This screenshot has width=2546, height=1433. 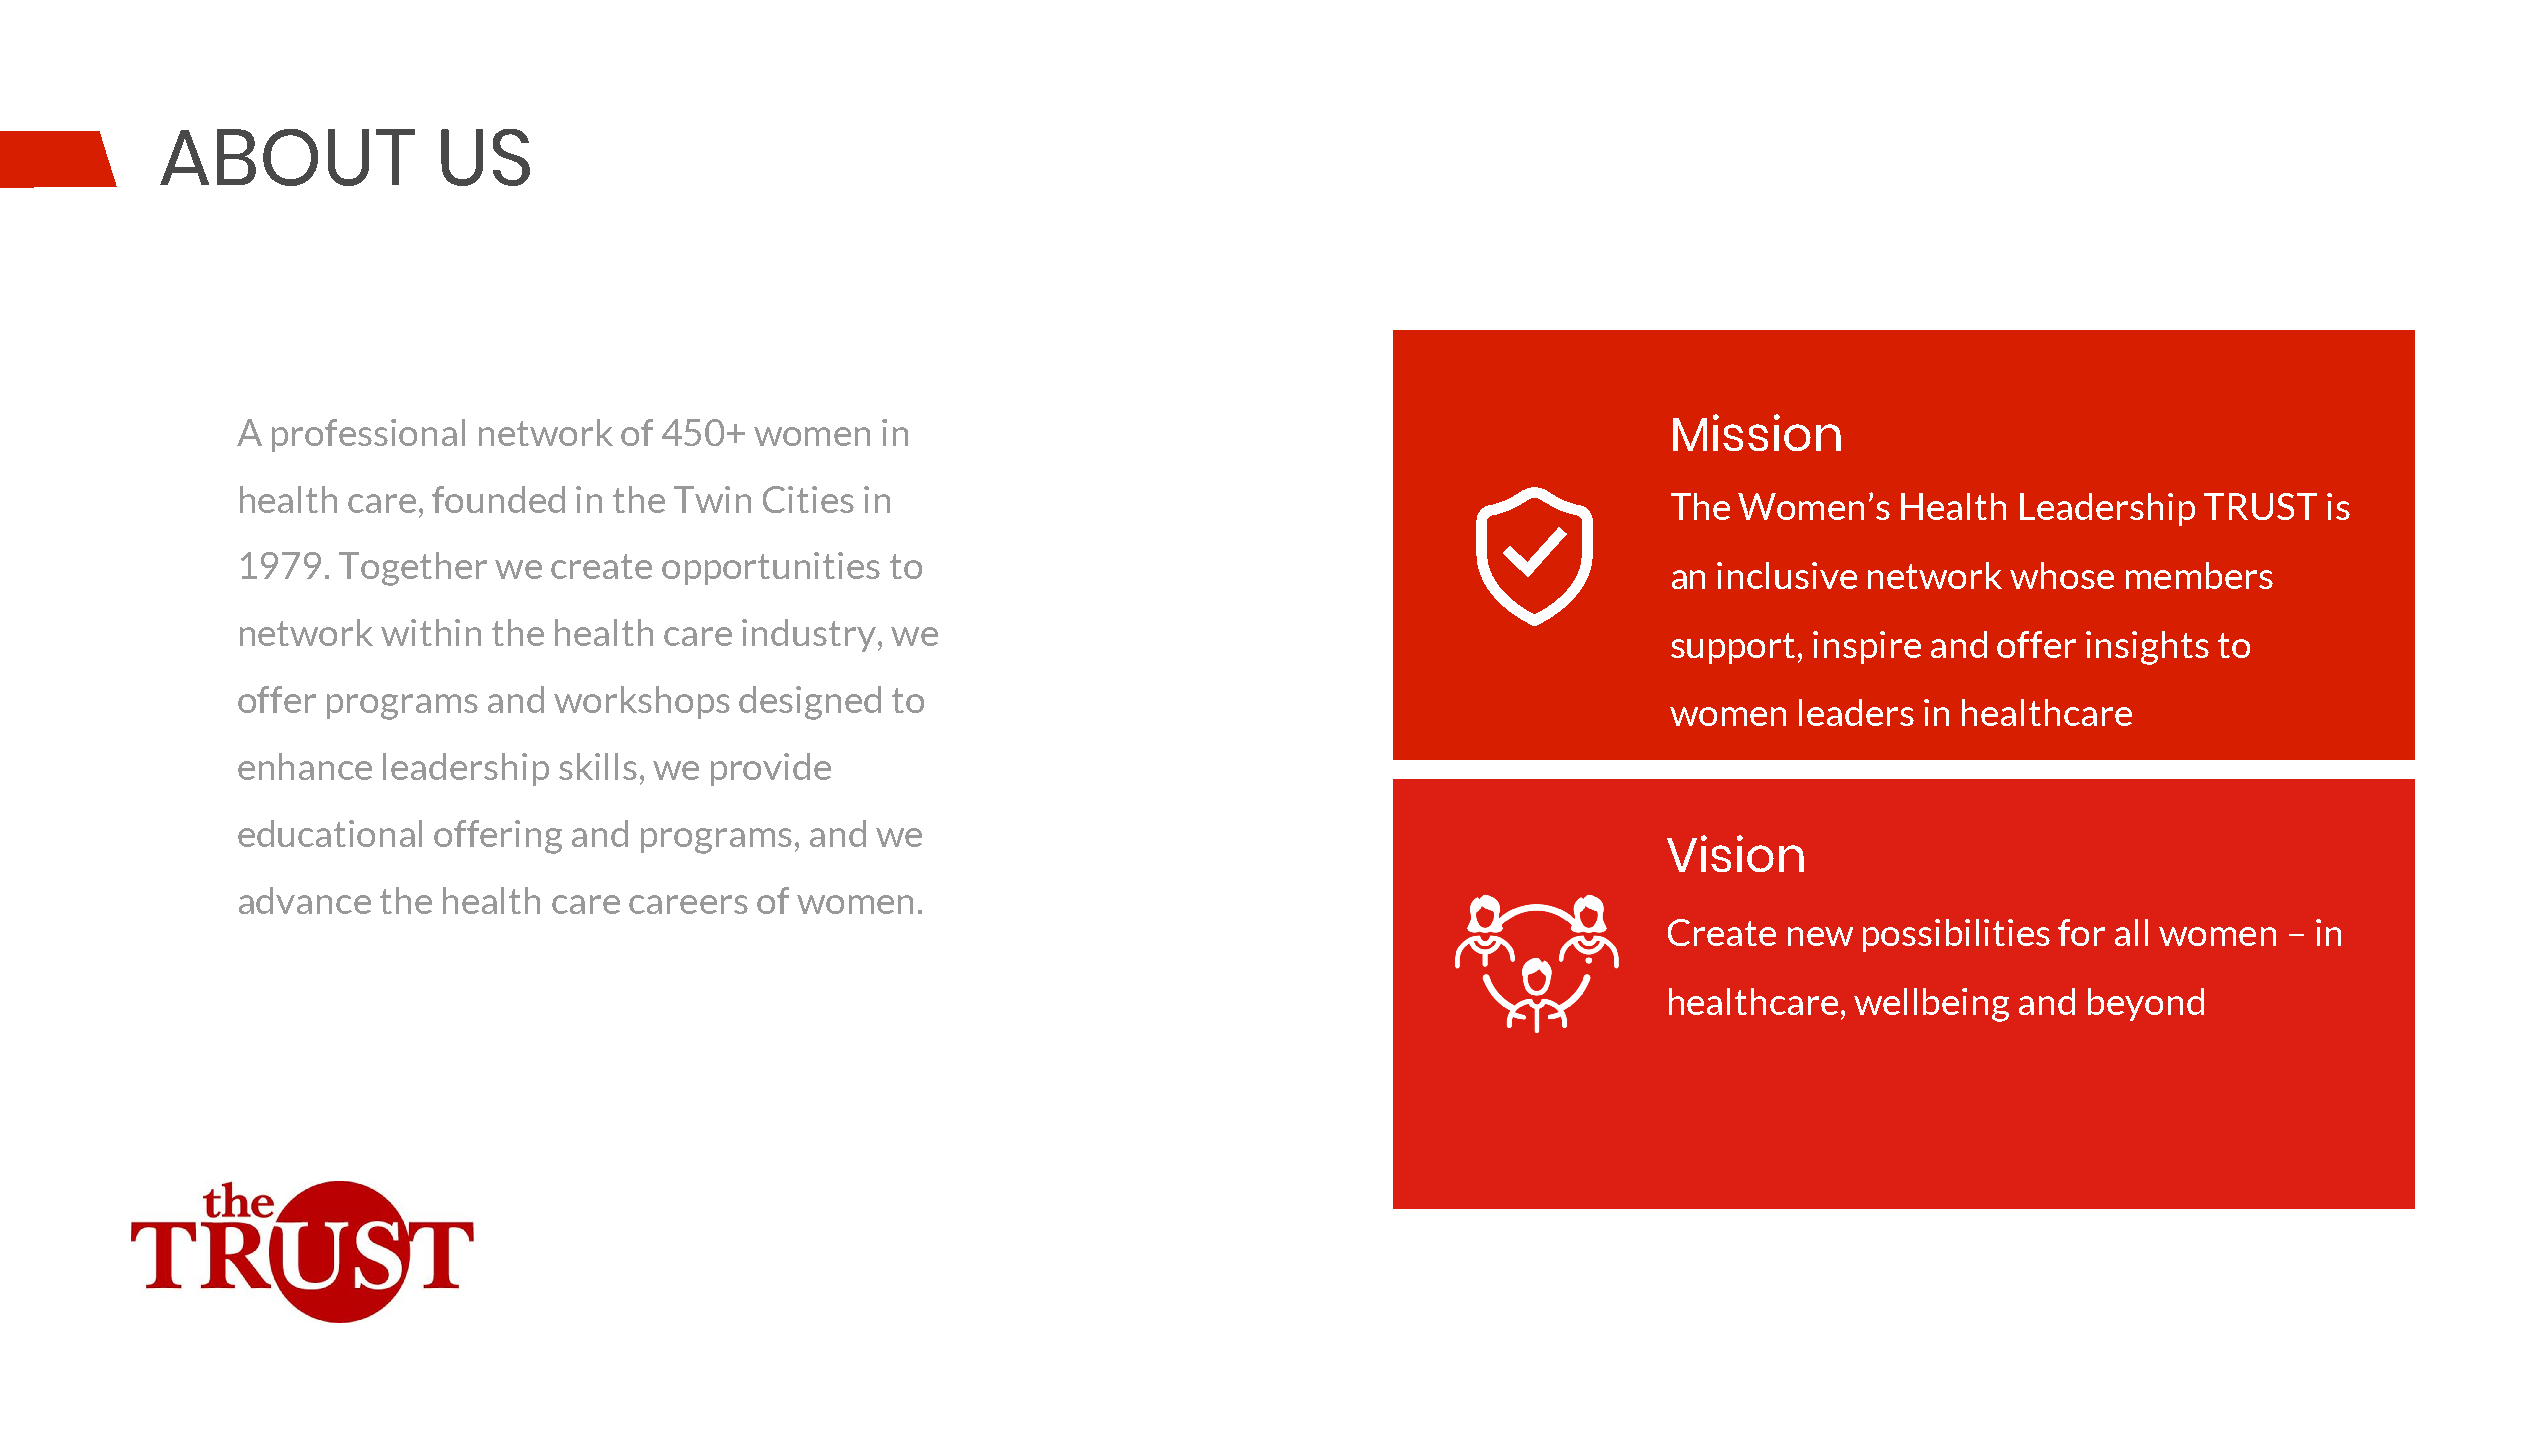 I want to click on new, so click(x=1820, y=936).
